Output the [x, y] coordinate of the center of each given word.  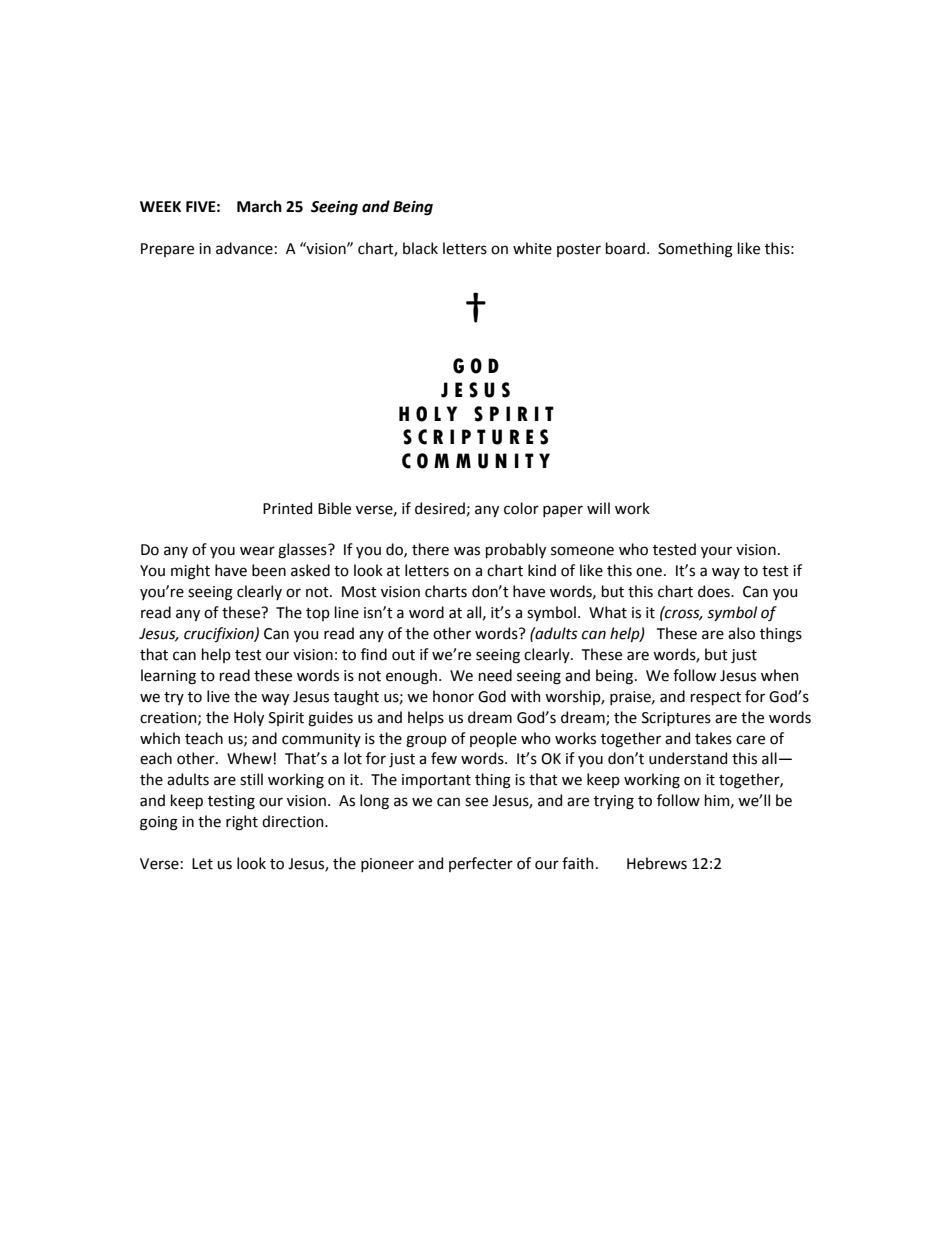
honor [453, 696]
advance [244, 248]
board [625, 248]
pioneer [387, 865]
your [716, 552]
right [242, 823]
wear [257, 551]
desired [441, 509]
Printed [287, 508]
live [218, 696]
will [598, 508]
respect [716, 698]
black [420, 248]
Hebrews [657, 863]
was [467, 551]
